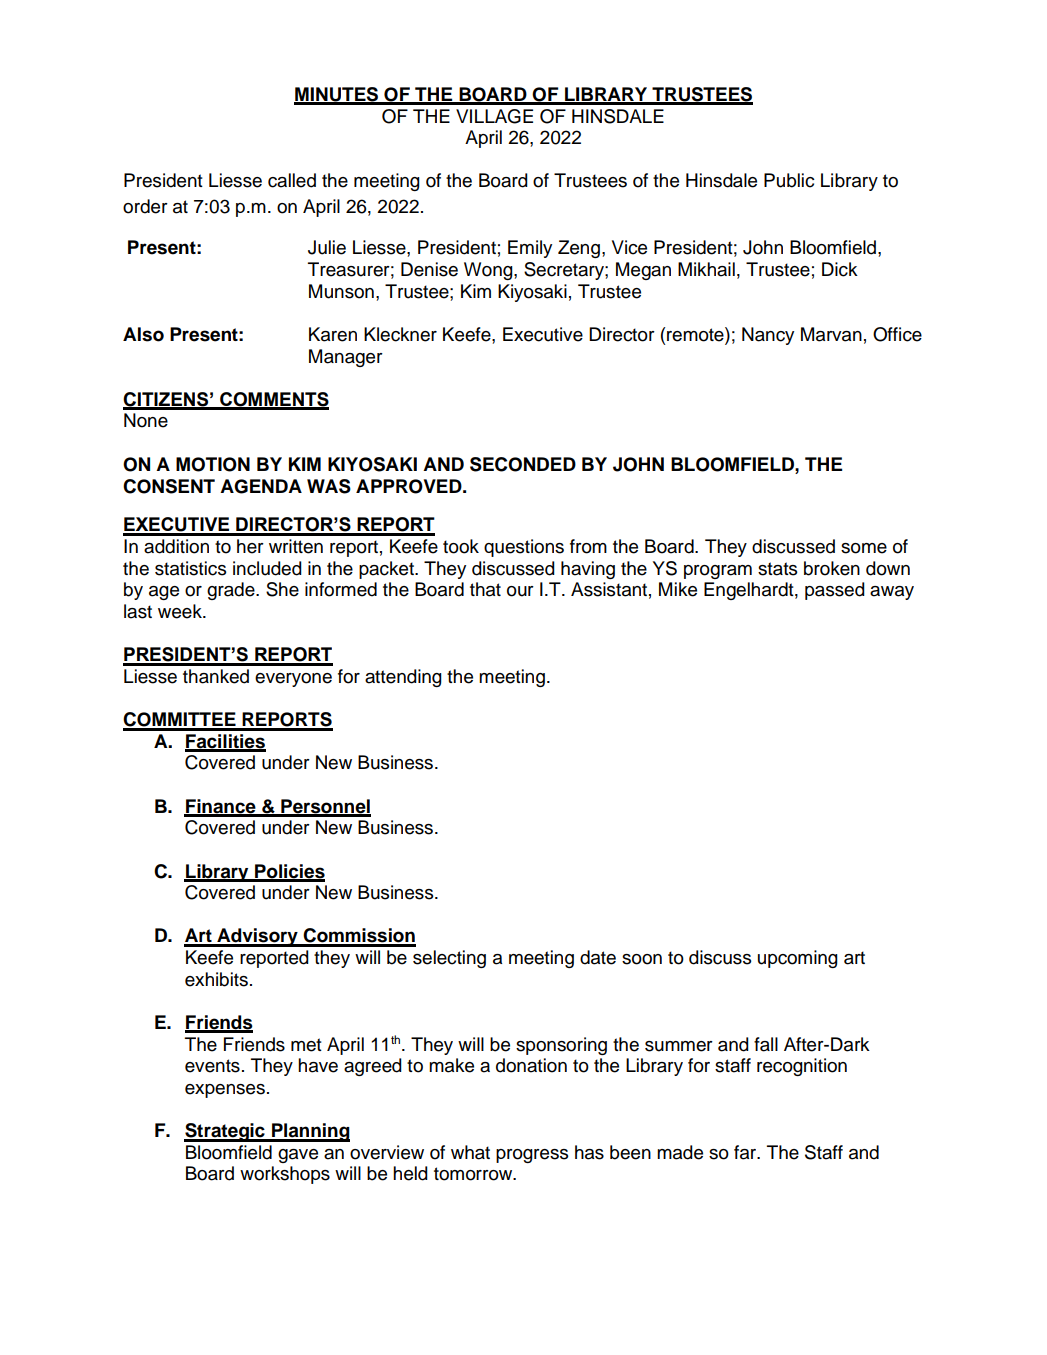 The height and width of the page is (1355, 1047). Describe the element at coordinates (403, 678) in the page. I see `attending` at that location.
